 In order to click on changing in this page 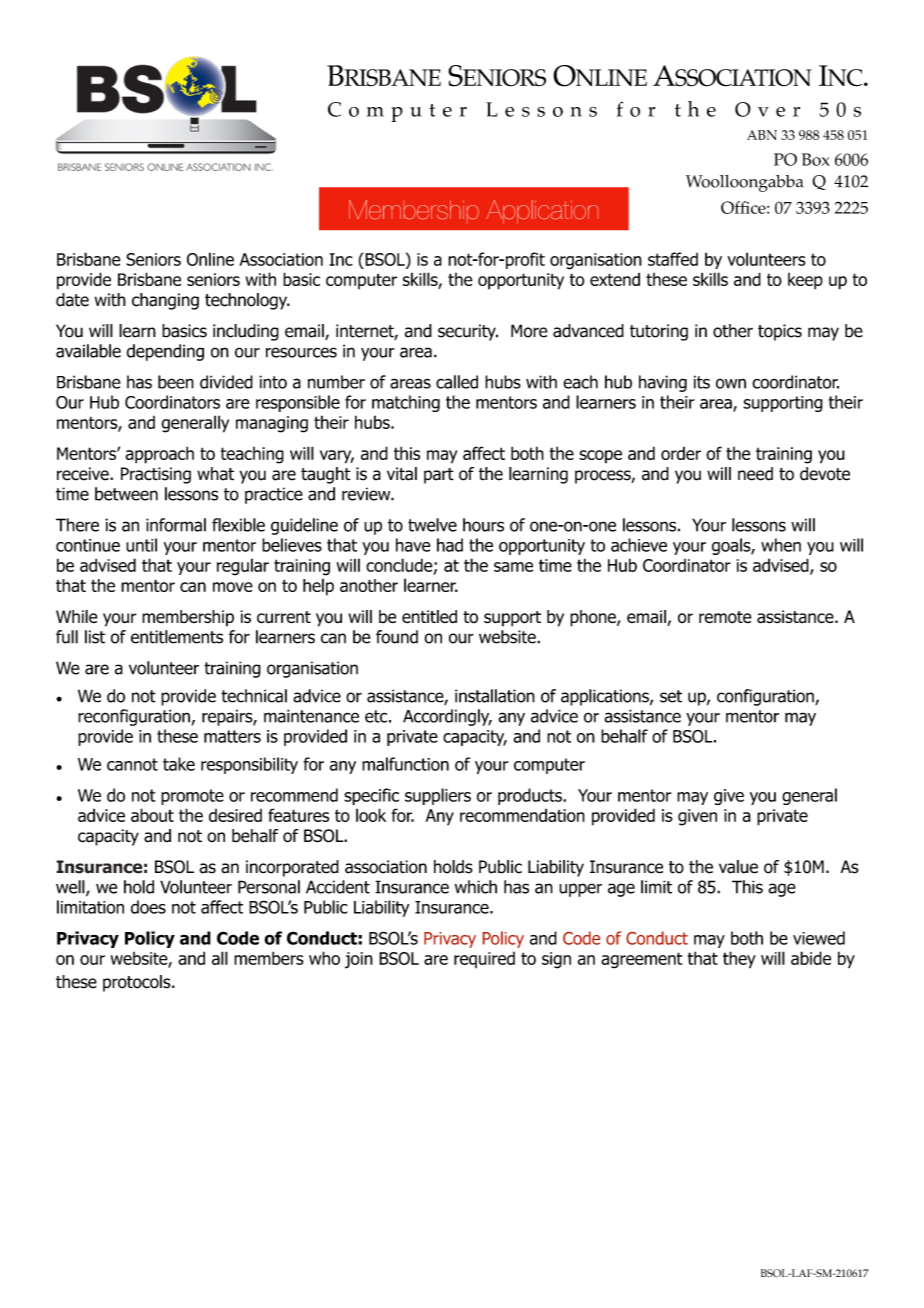, I will do `click(165, 301)`.
